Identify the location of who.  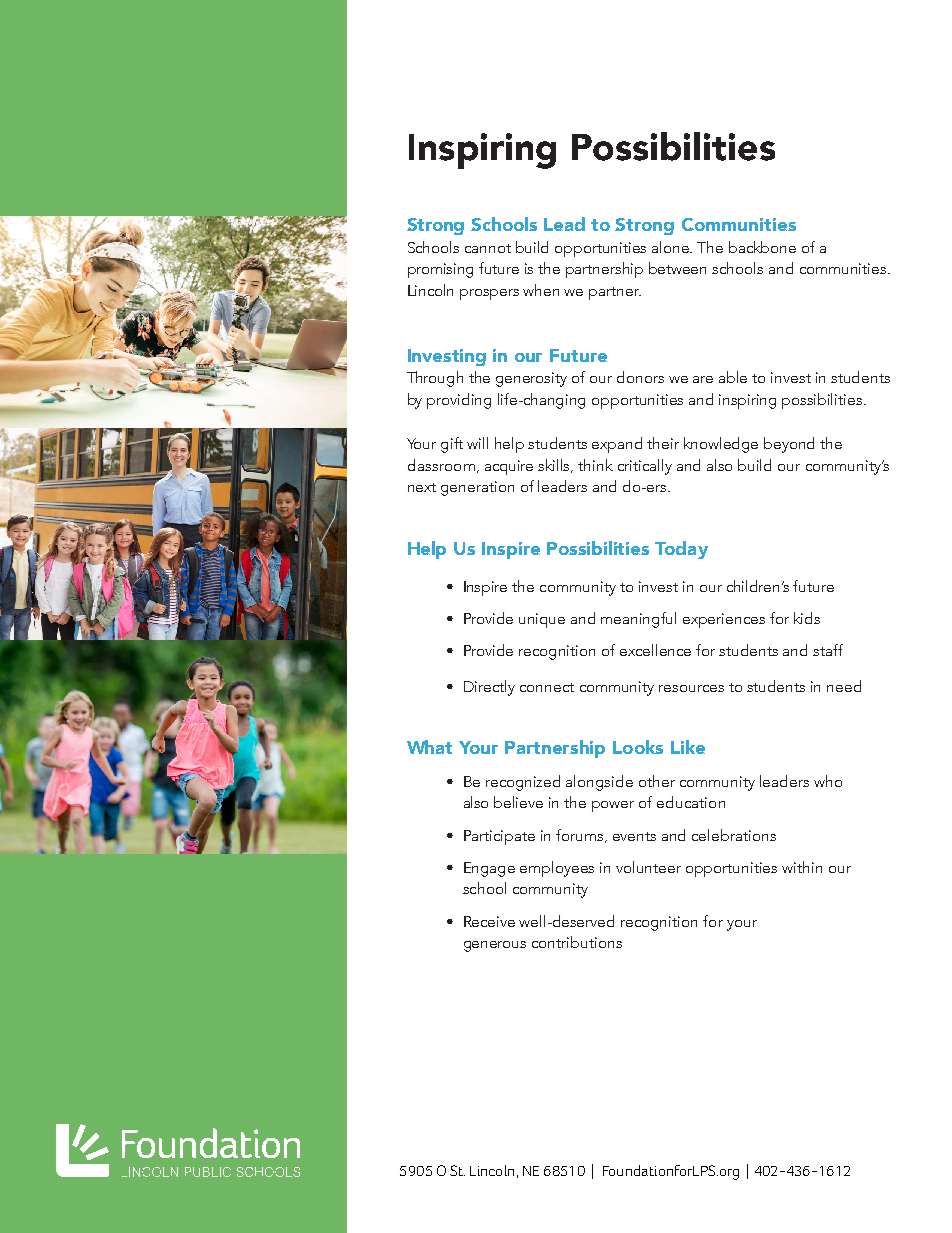
(828, 781).
